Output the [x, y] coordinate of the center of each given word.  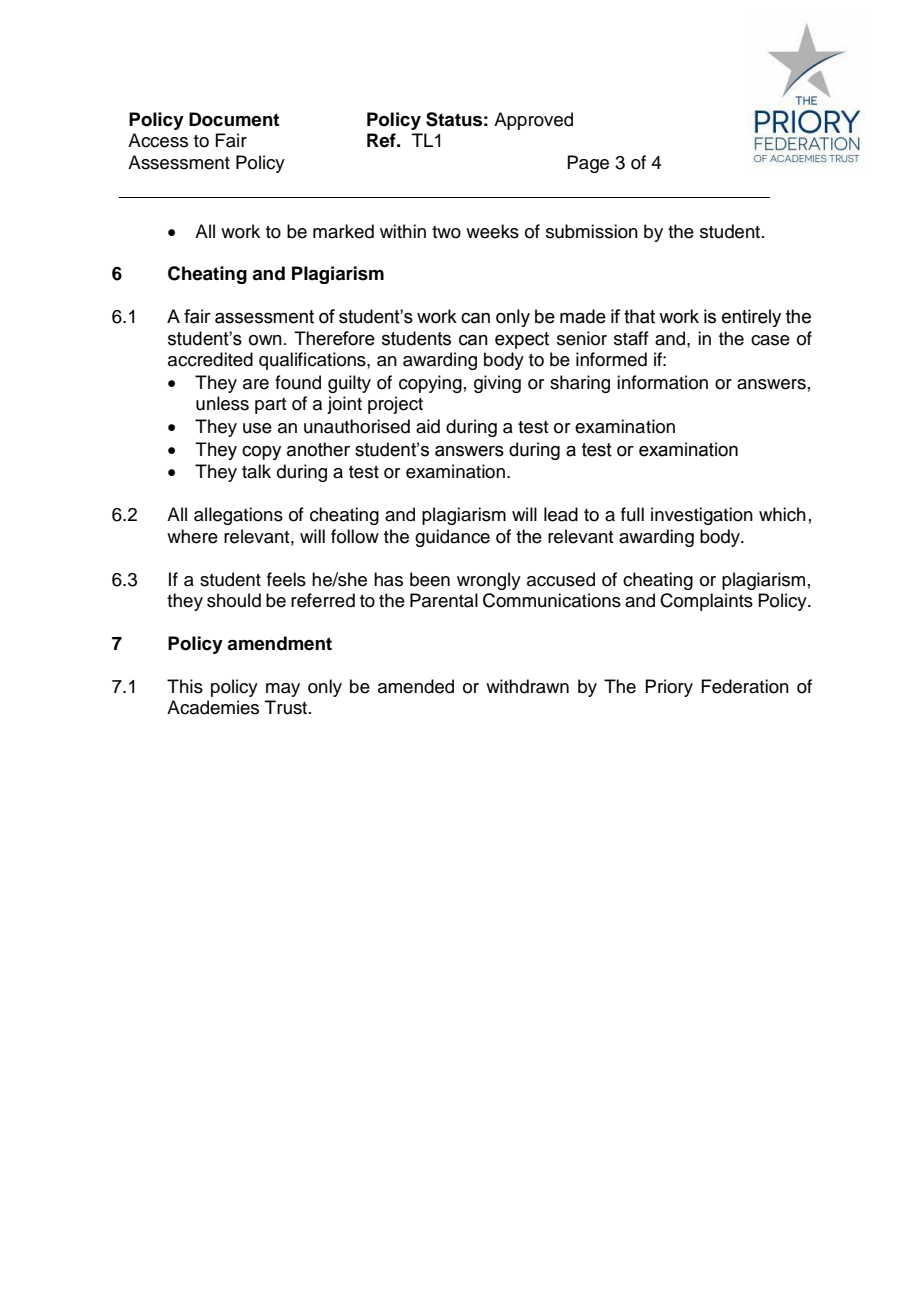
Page [588, 164]
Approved [533, 121]
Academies [213, 707]
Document [234, 119]
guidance [452, 538]
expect [522, 340]
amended [416, 686]
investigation [702, 516]
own [265, 340]
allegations [238, 516]
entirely [751, 318]
